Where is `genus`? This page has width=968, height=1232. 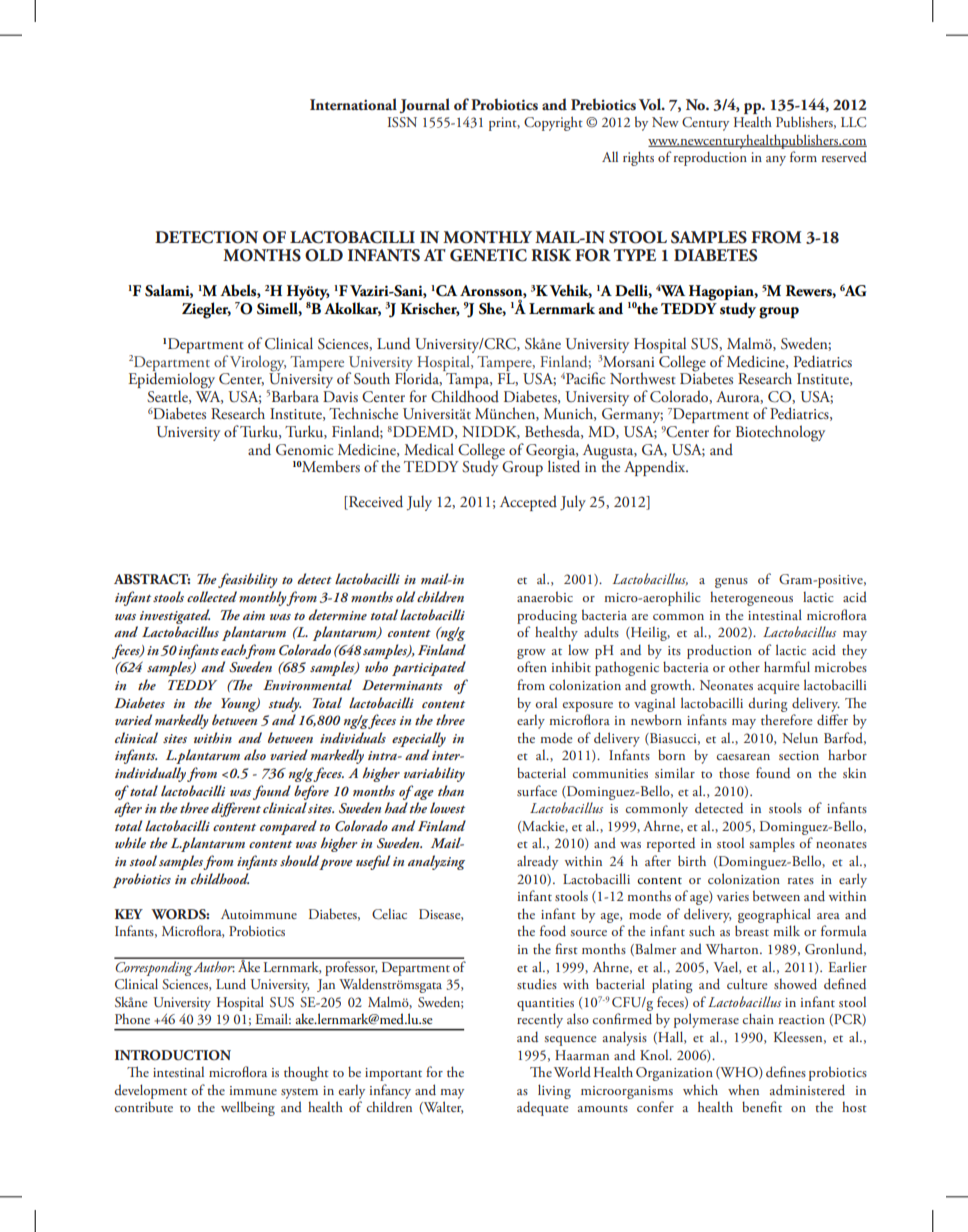 genus is located at coordinates (731, 583).
